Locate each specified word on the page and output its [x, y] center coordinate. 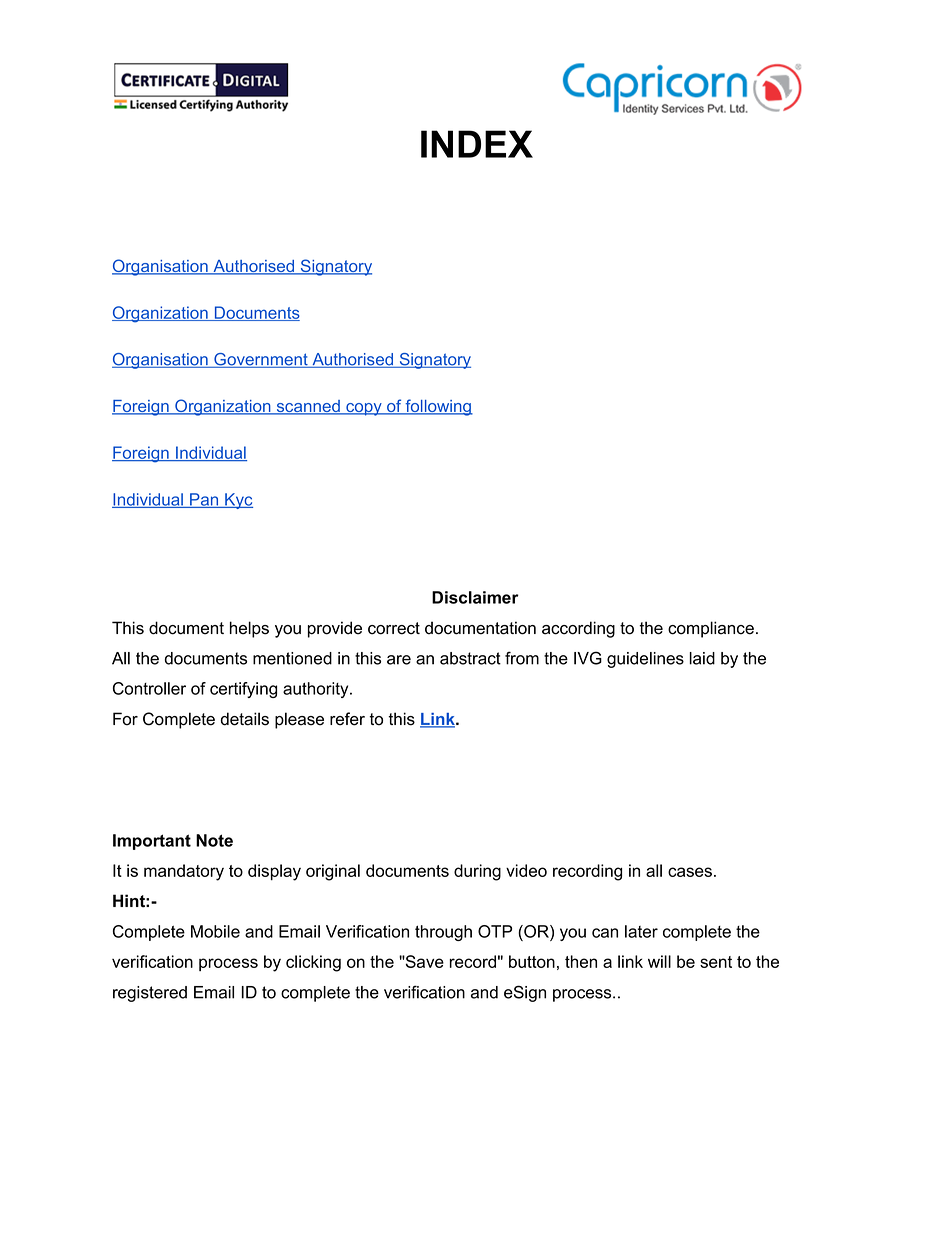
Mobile [215, 931]
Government [261, 360]
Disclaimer [475, 597]
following [438, 407]
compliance [711, 629]
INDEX [477, 144]
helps [249, 629]
